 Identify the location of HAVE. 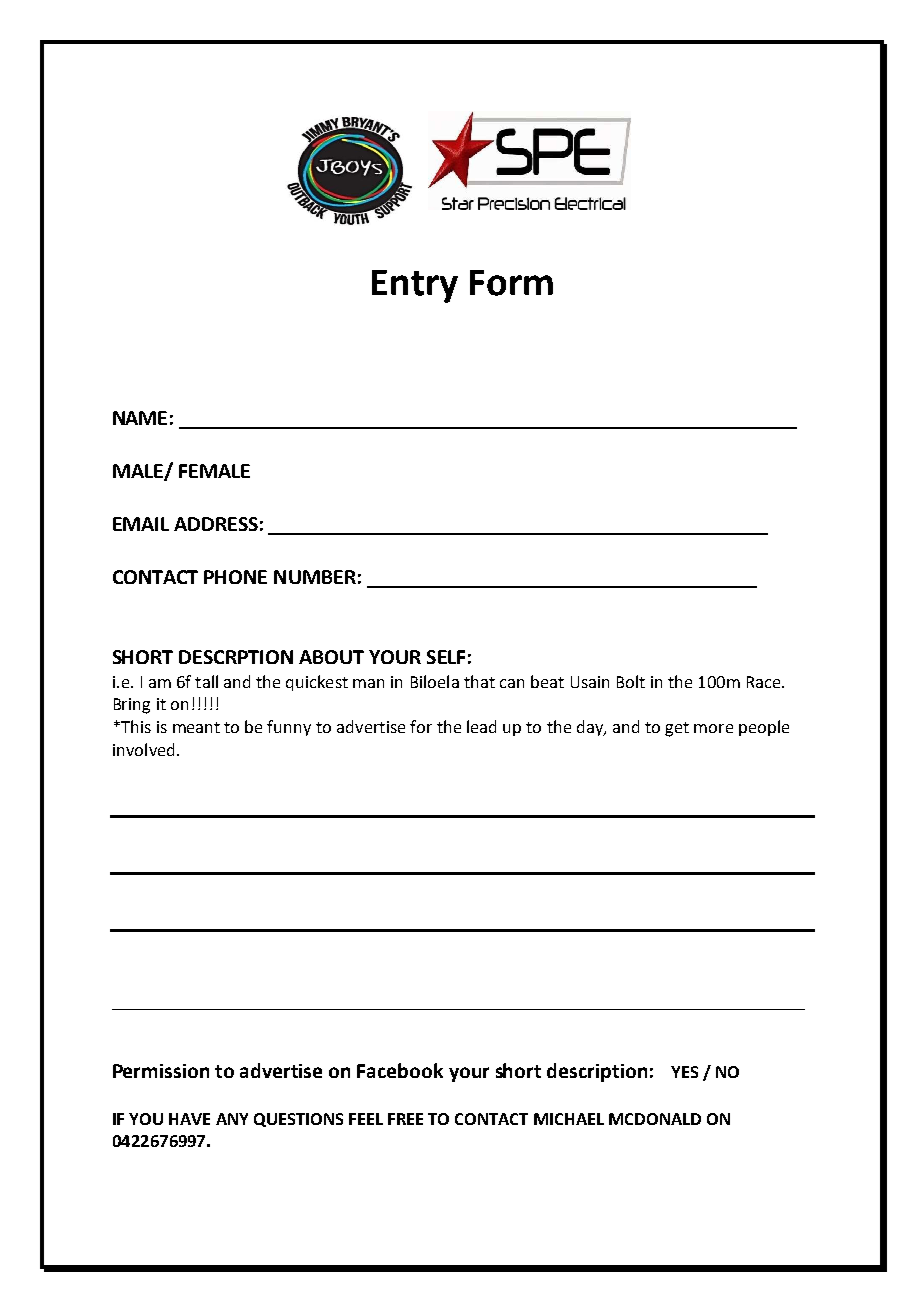
(189, 1119).
